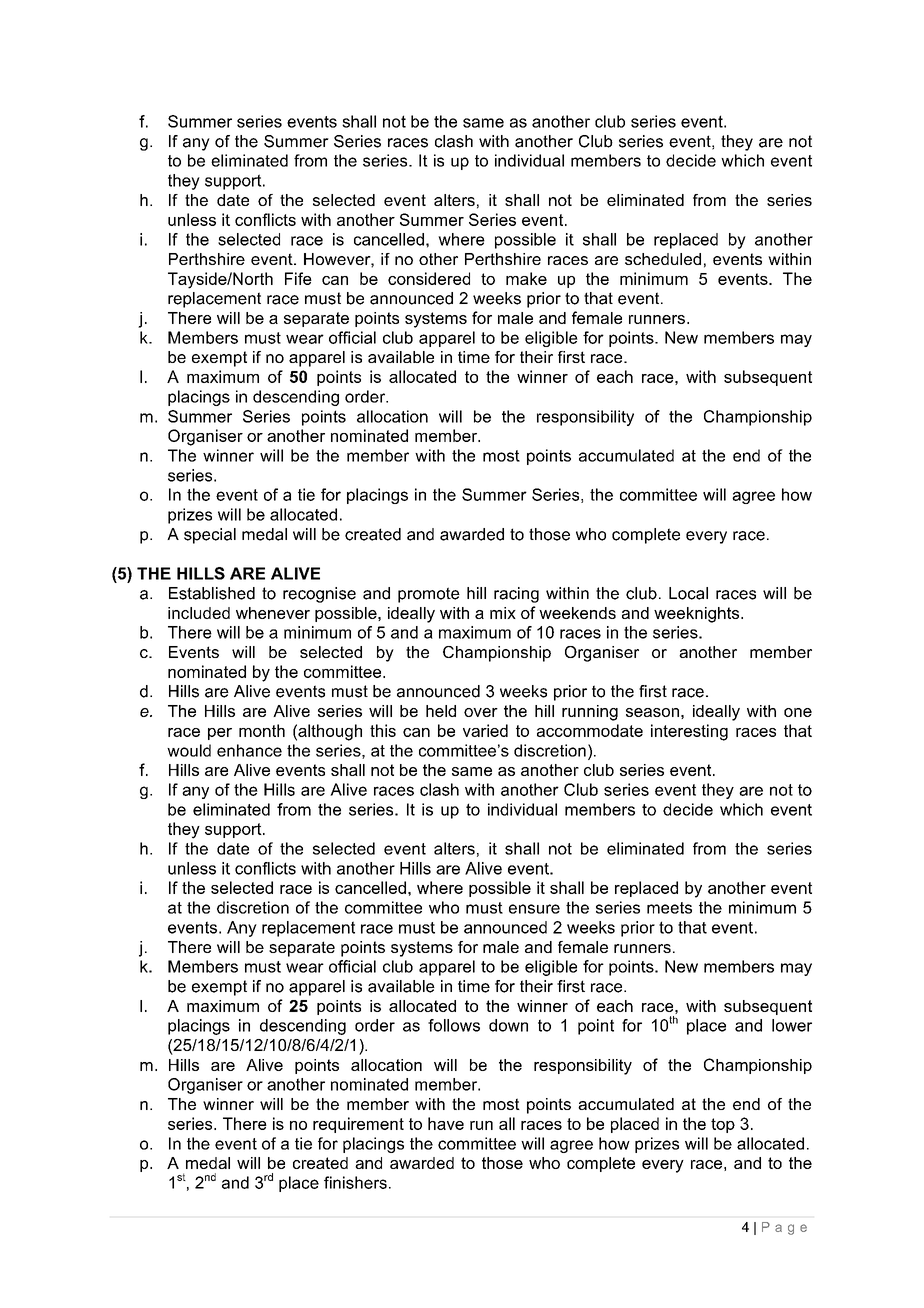 This image has width=924, height=1308. I want to click on follows, so click(454, 1025).
